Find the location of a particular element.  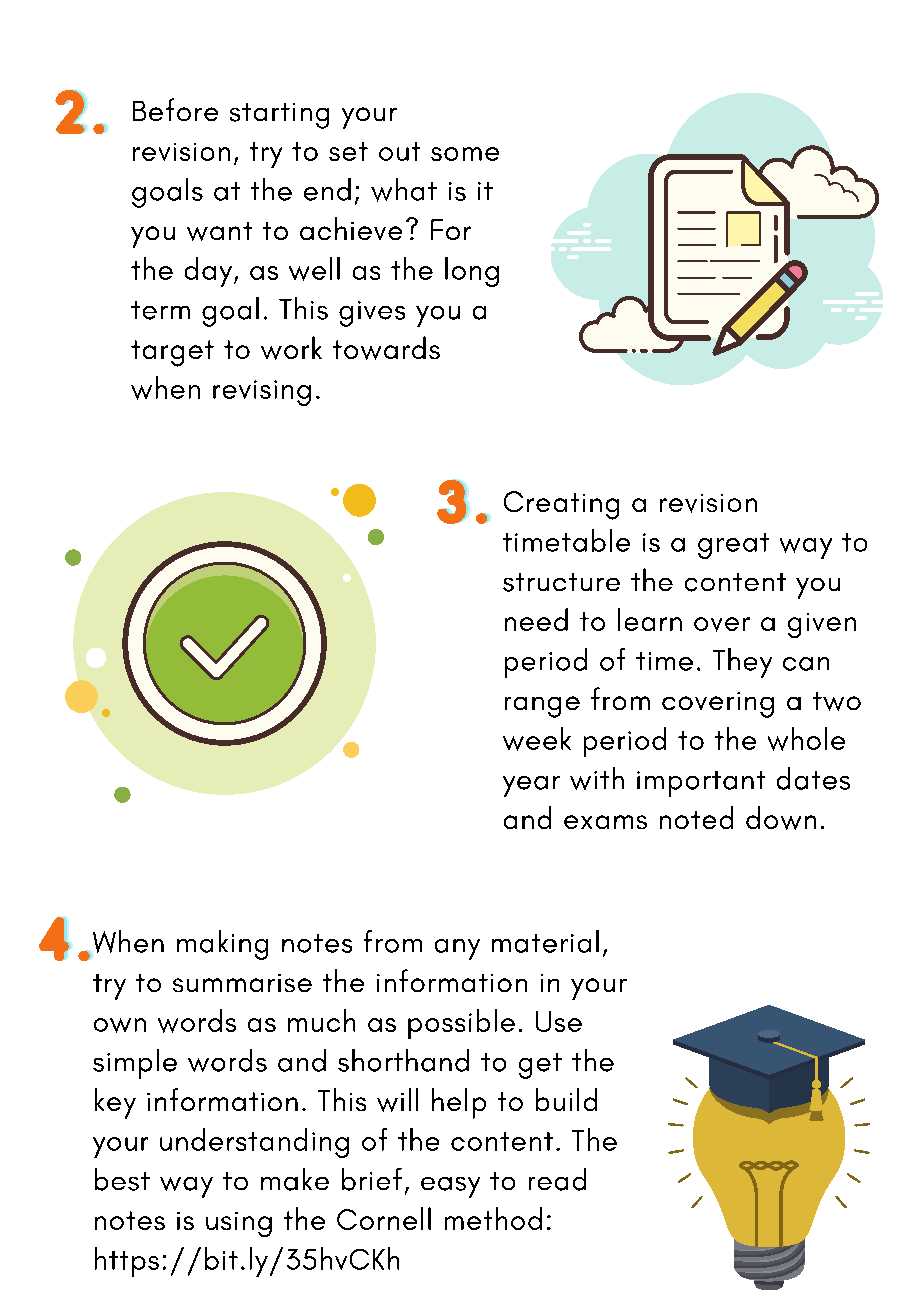

making is located at coordinates (222, 945).
